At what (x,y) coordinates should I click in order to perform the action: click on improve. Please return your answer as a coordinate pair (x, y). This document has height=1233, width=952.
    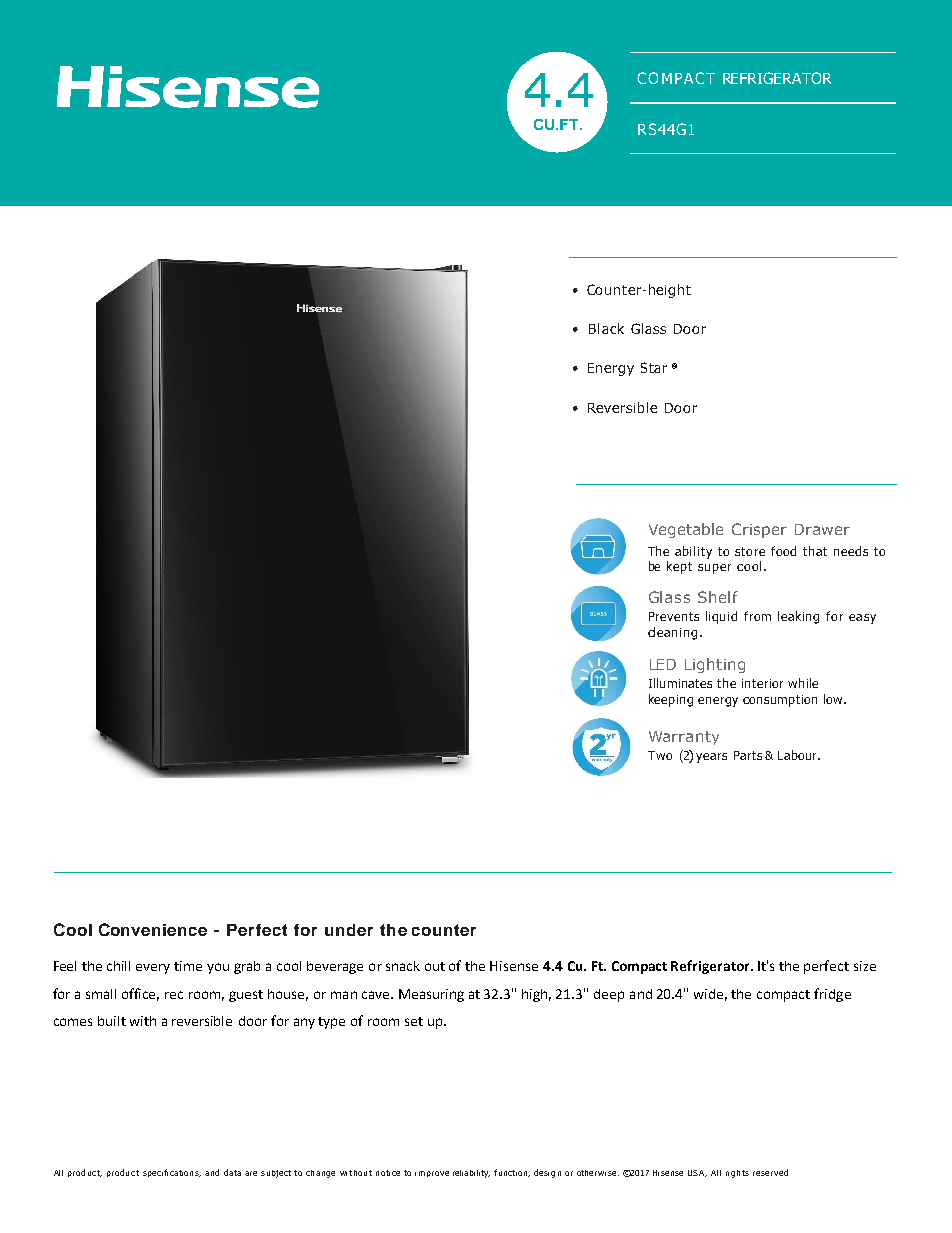
    Looking at the image, I should click on (432, 1174).
